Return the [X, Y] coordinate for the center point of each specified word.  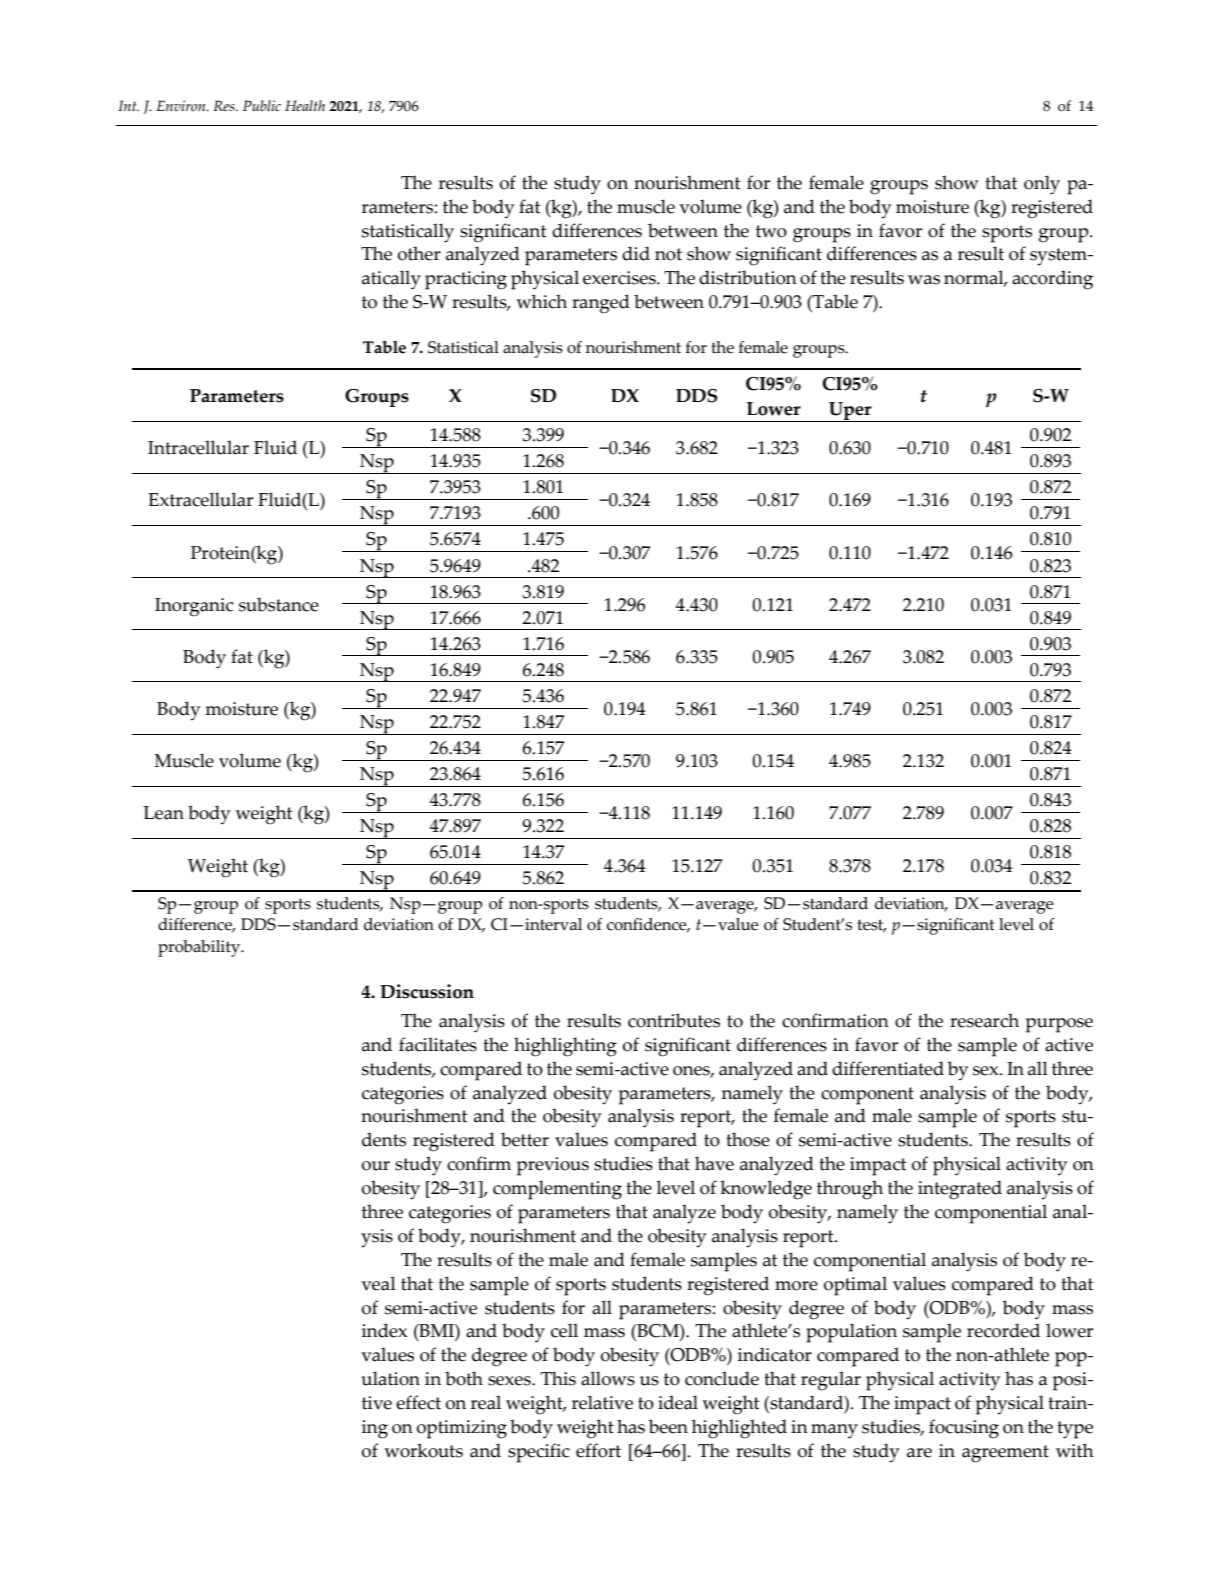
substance [279, 604]
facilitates [438, 1044]
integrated [960, 1190]
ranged [601, 304]
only [1042, 185]
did [636, 253]
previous [553, 1166]
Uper [850, 412]
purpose [1059, 1025]
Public [262, 106]
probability [200, 948]
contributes [674, 1020]
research [984, 1020]
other [419, 253]
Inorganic [194, 607]
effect [418, 1402]
